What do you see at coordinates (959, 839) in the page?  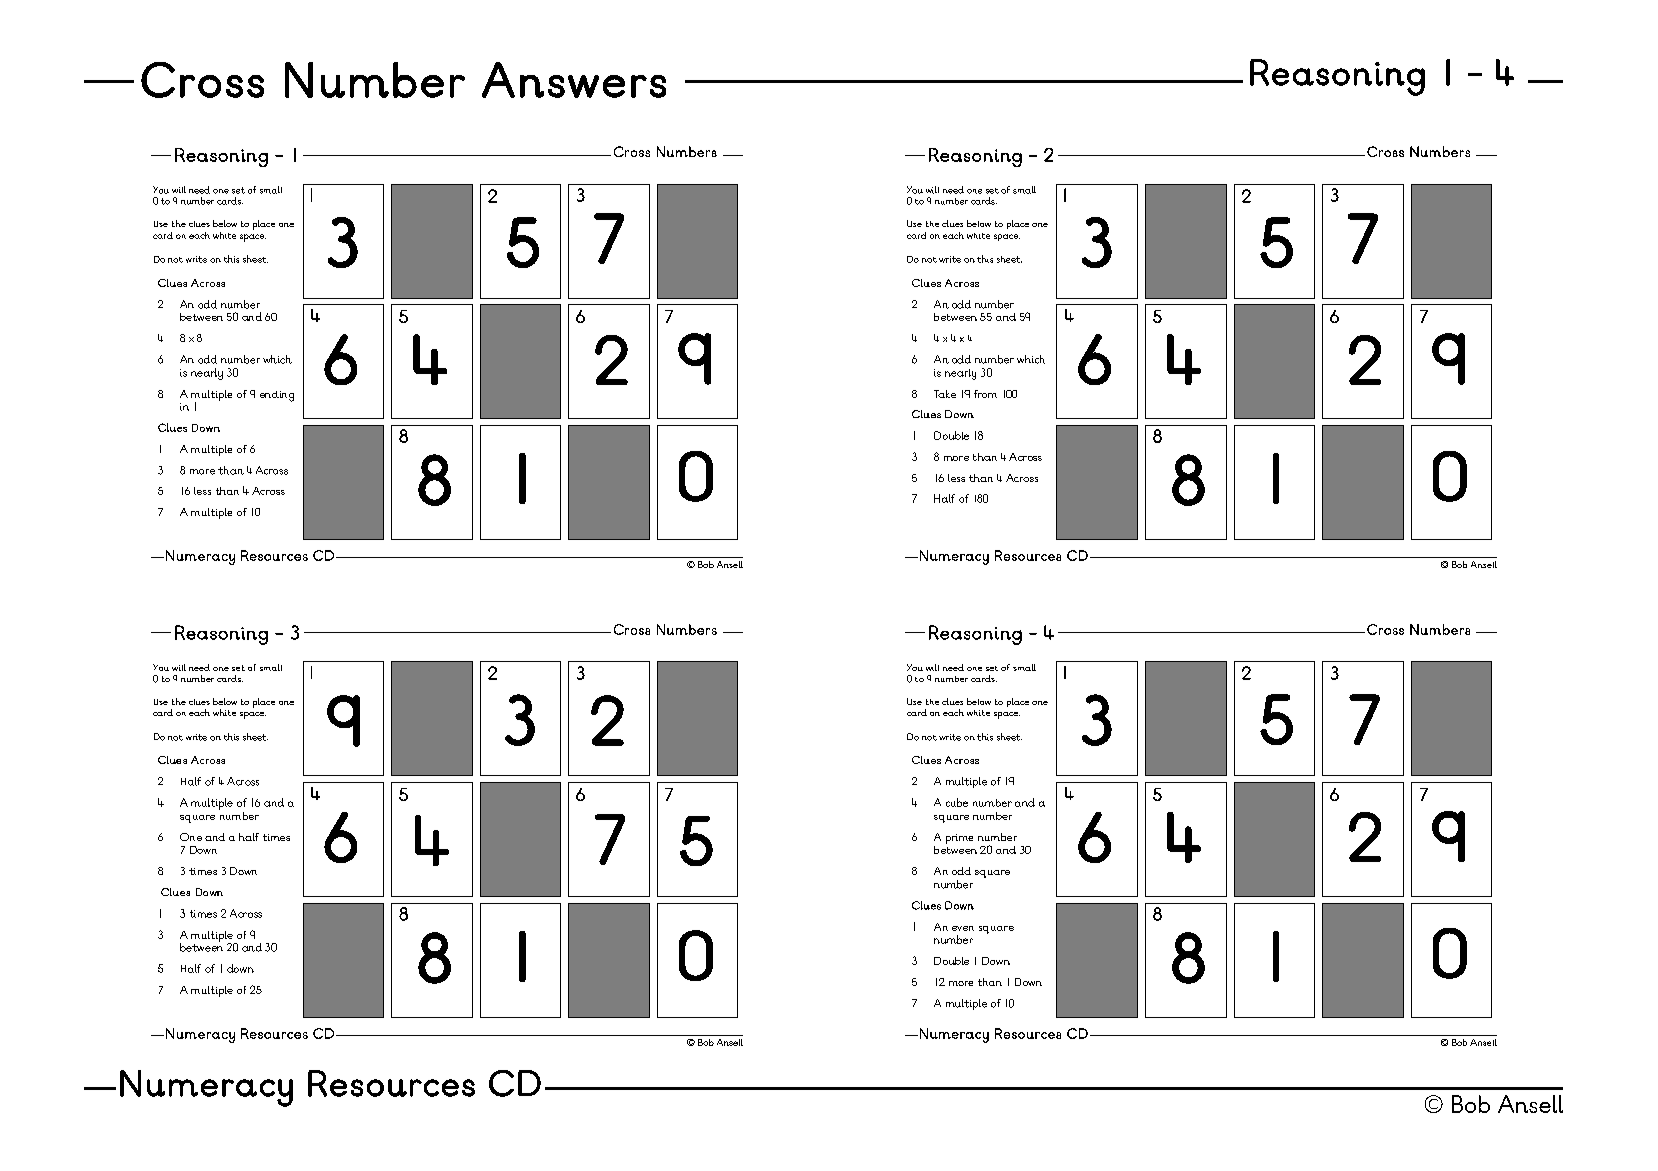 I see `prime` at bounding box center [959, 839].
